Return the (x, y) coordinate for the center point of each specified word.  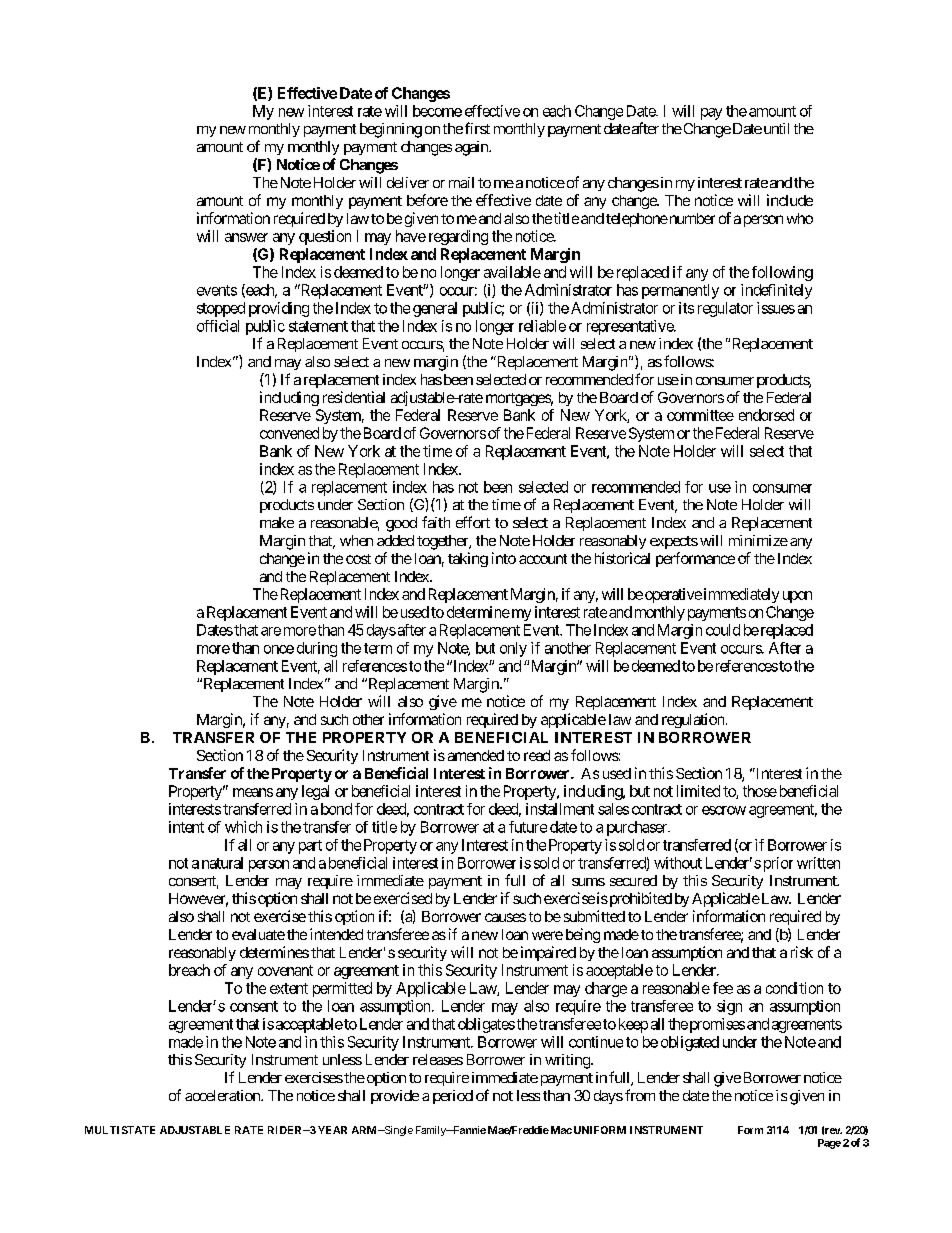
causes (505, 917)
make (277, 522)
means (253, 792)
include (790, 200)
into (504, 558)
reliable (542, 326)
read (537, 755)
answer (246, 237)
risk (802, 952)
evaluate (258, 934)
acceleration (223, 1095)
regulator (725, 309)
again (472, 148)
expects (674, 542)
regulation (693, 720)
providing (279, 309)
